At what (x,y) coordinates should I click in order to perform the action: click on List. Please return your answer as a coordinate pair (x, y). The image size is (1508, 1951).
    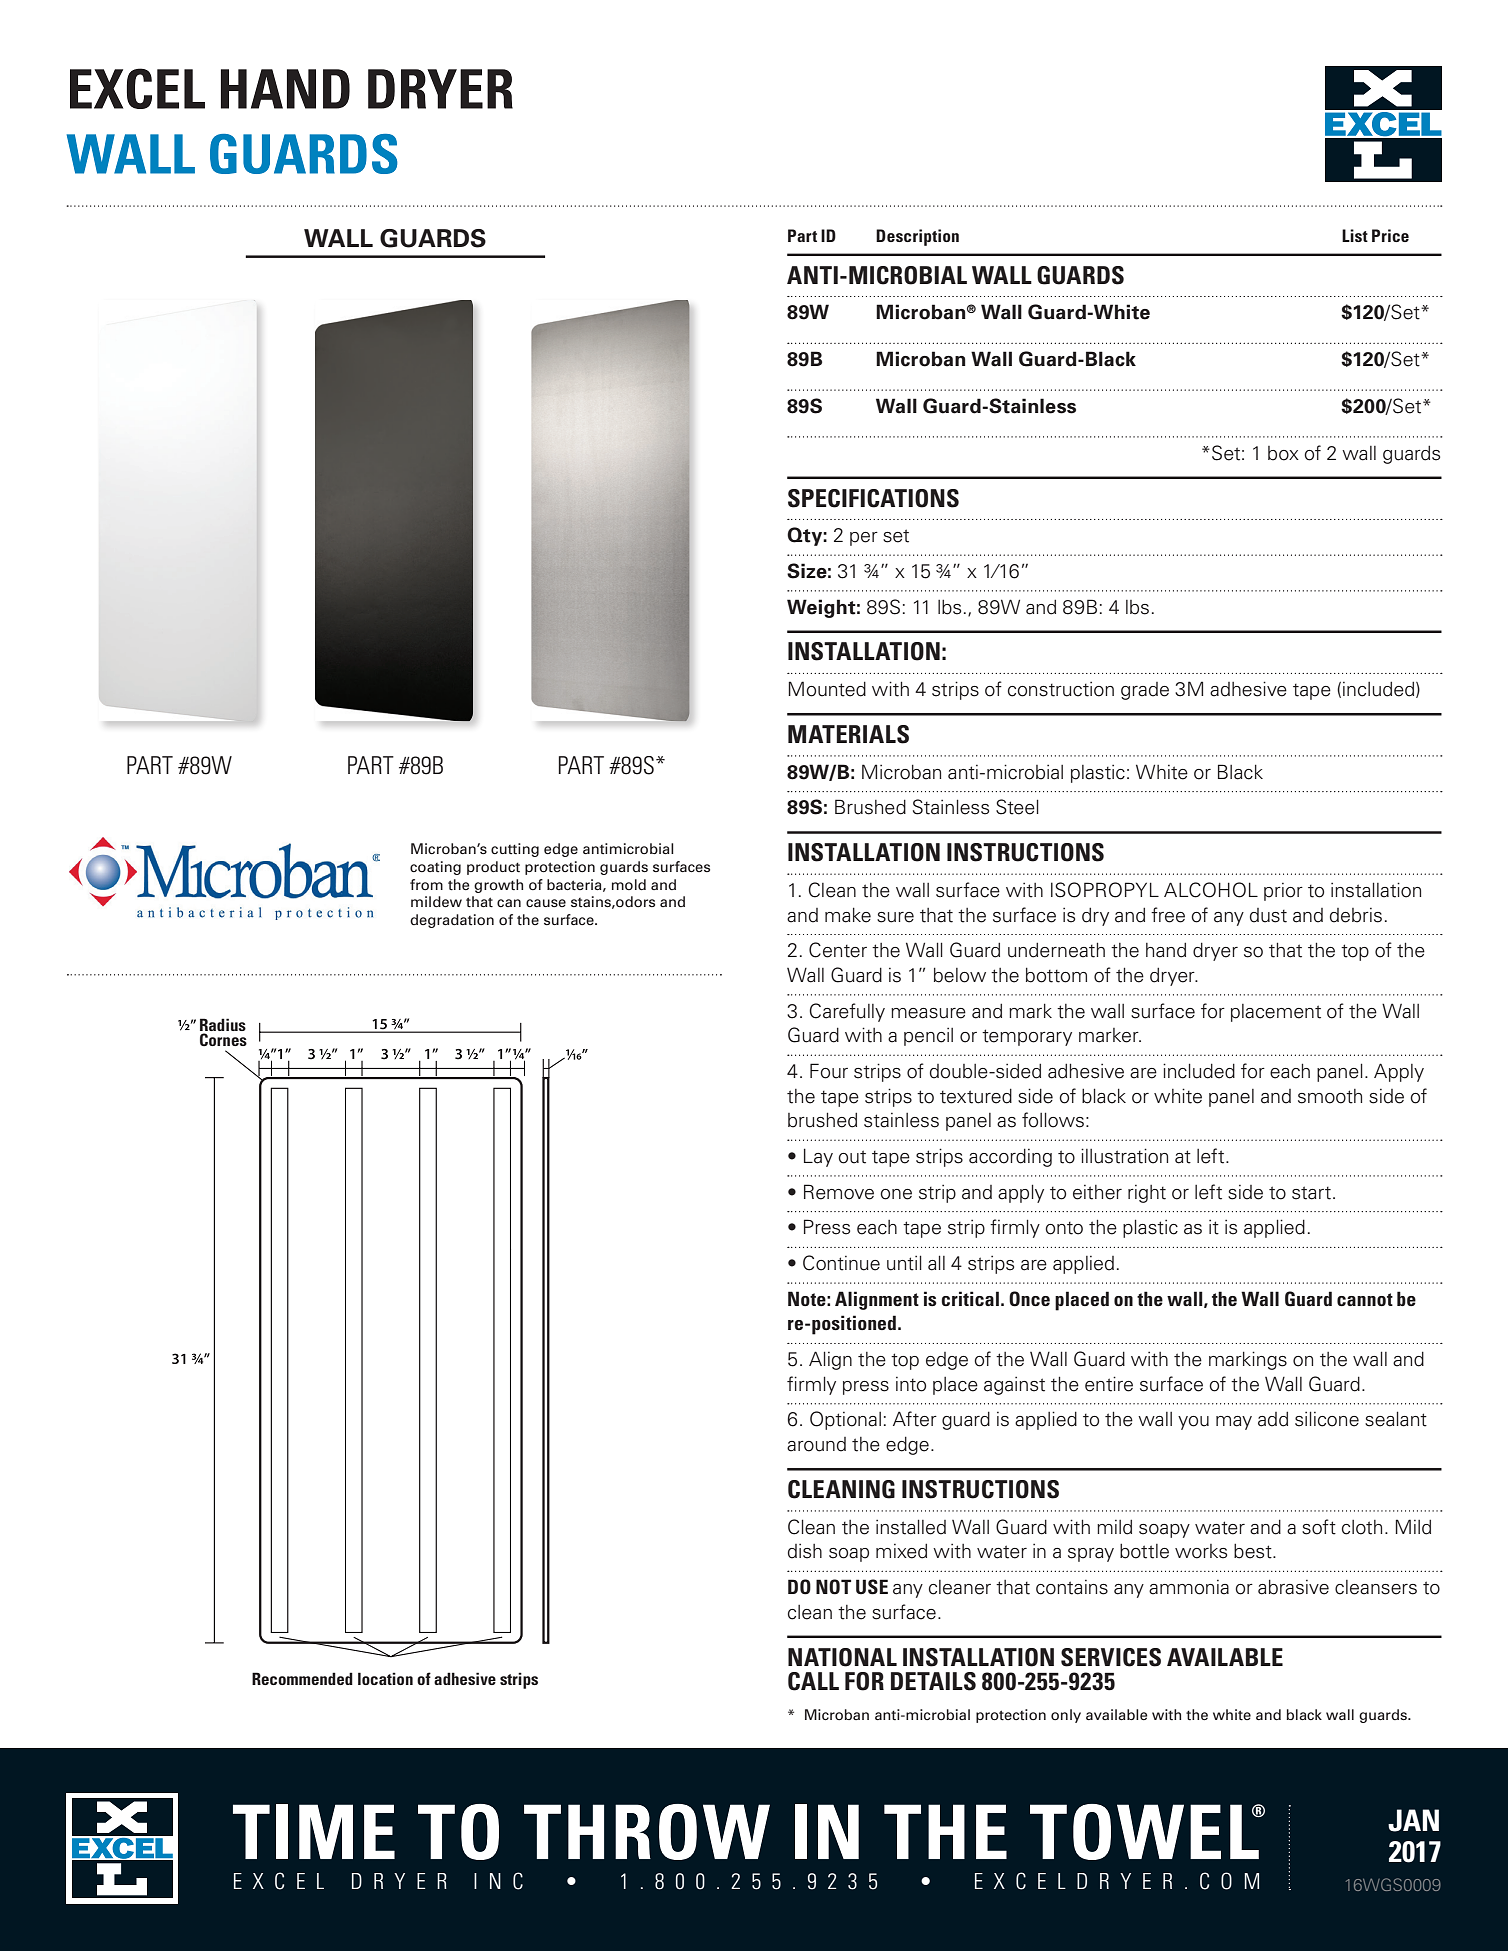
    Looking at the image, I should click on (1355, 235).
